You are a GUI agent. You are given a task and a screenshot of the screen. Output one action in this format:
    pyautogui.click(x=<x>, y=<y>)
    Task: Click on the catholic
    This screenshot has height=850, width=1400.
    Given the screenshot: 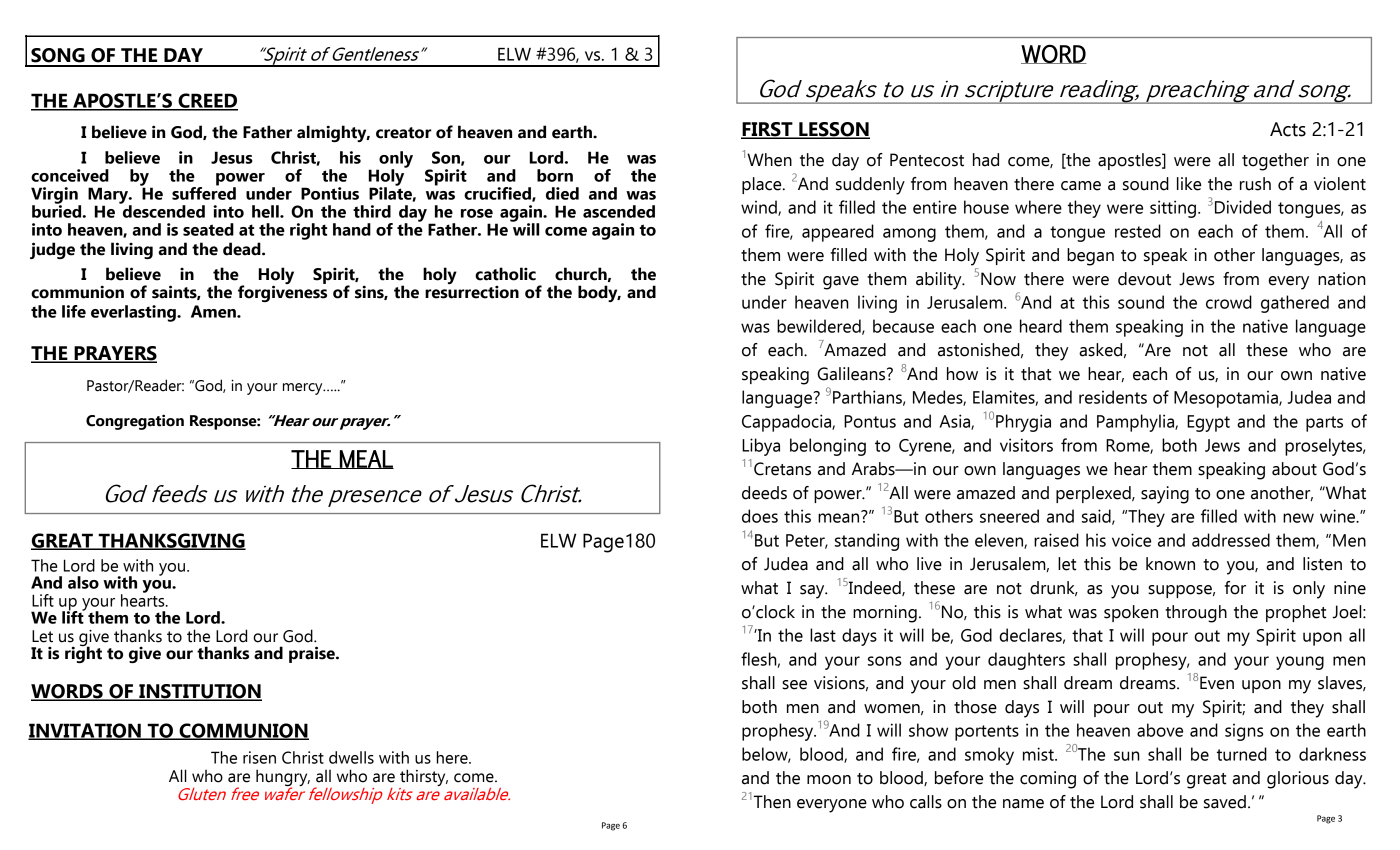 What is the action you would take?
    pyautogui.click(x=505, y=274)
